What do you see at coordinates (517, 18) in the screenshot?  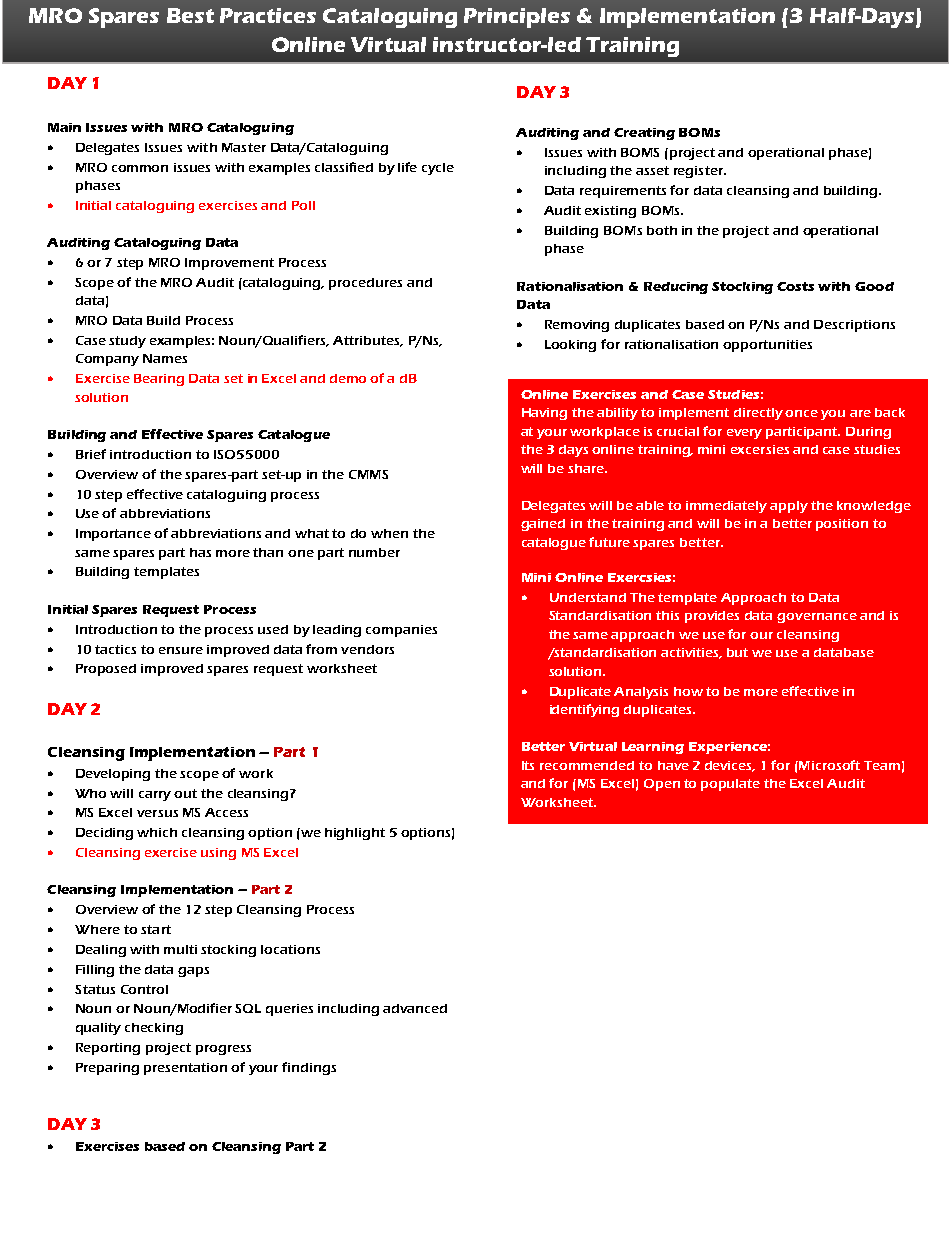 I see `Principles` at bounding box center [517, 18].
